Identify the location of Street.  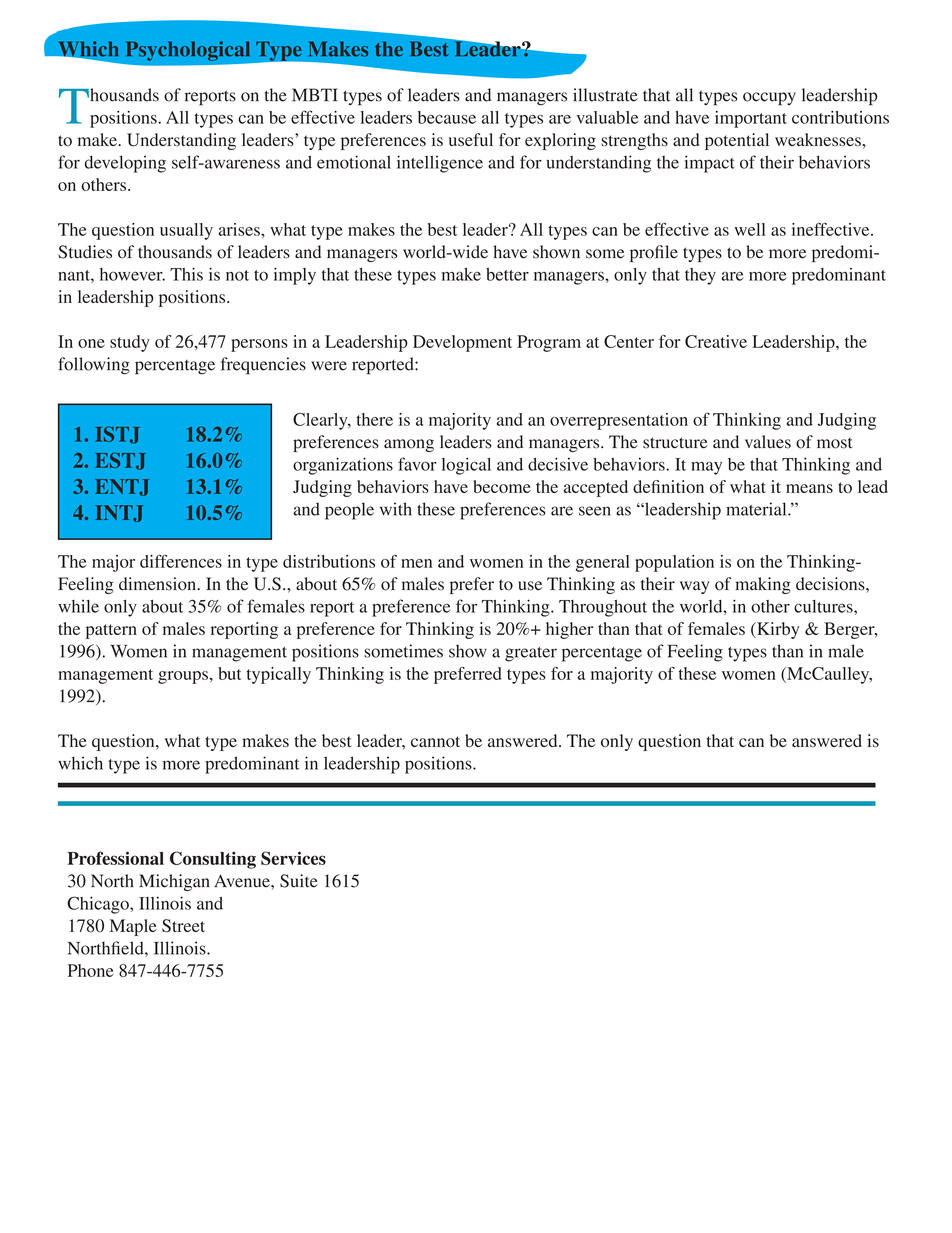
(183, 926).
